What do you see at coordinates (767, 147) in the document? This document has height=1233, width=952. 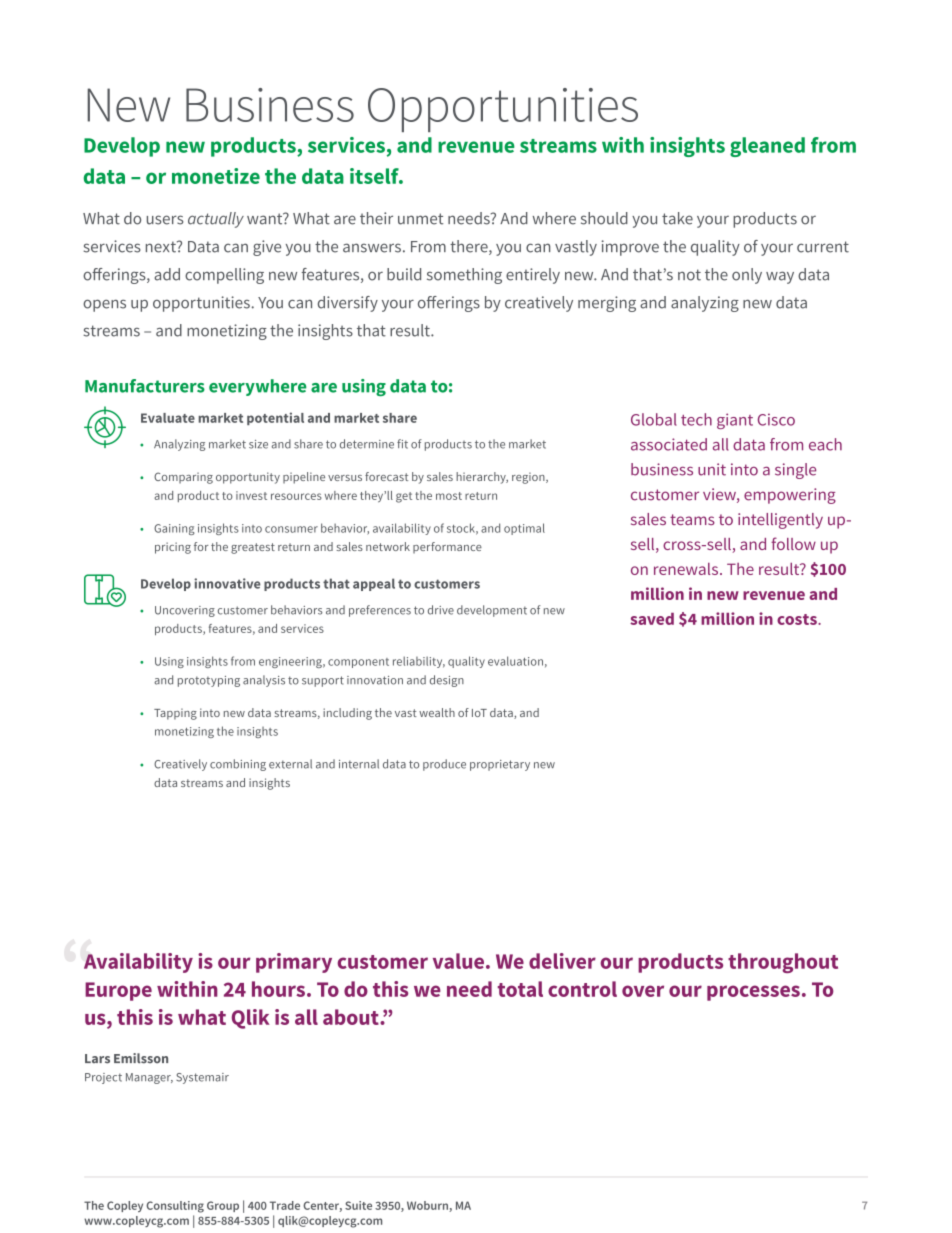 I see `gleaned` at bounding box center [767, 147].
